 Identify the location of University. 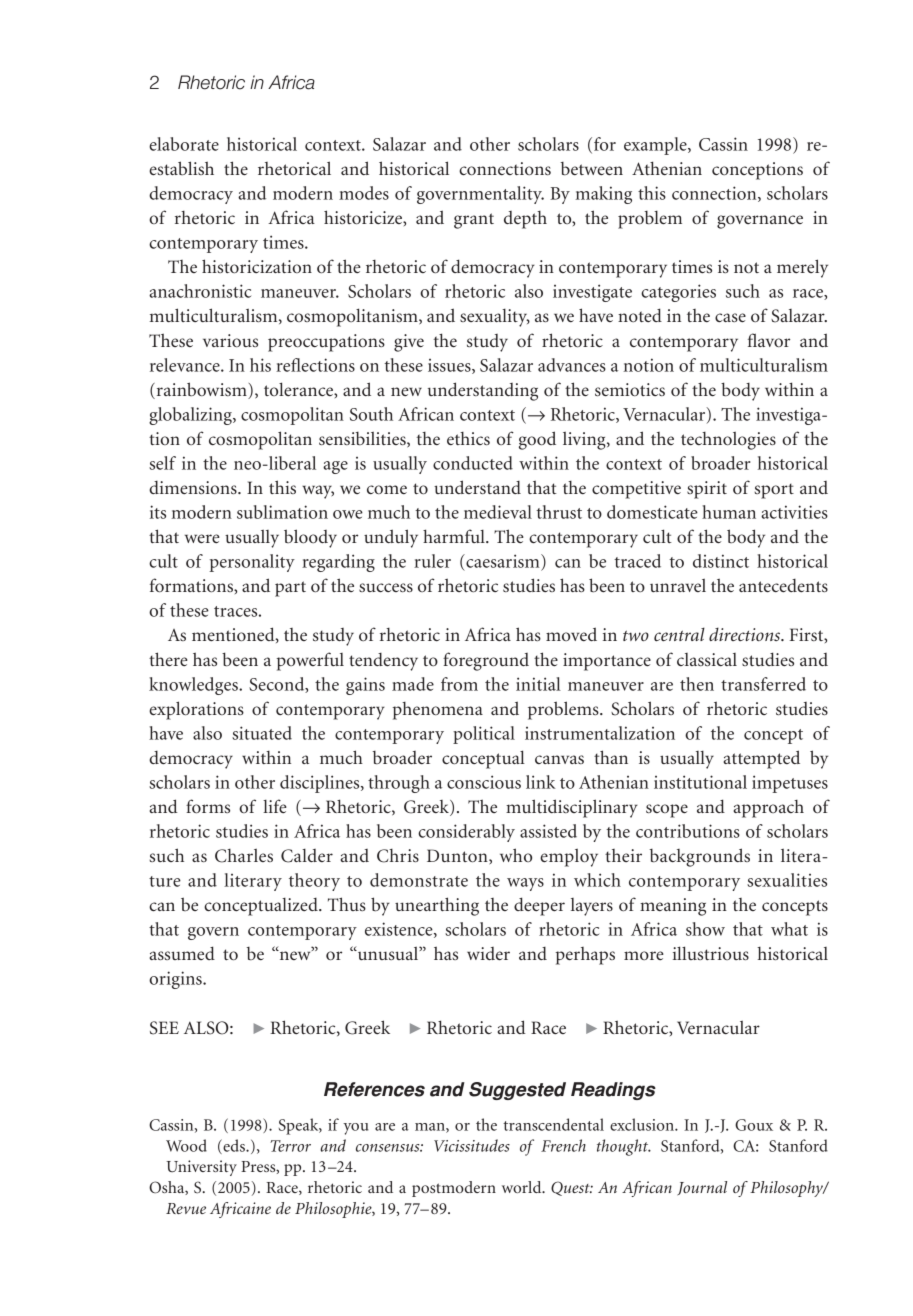
(201, 1168).
